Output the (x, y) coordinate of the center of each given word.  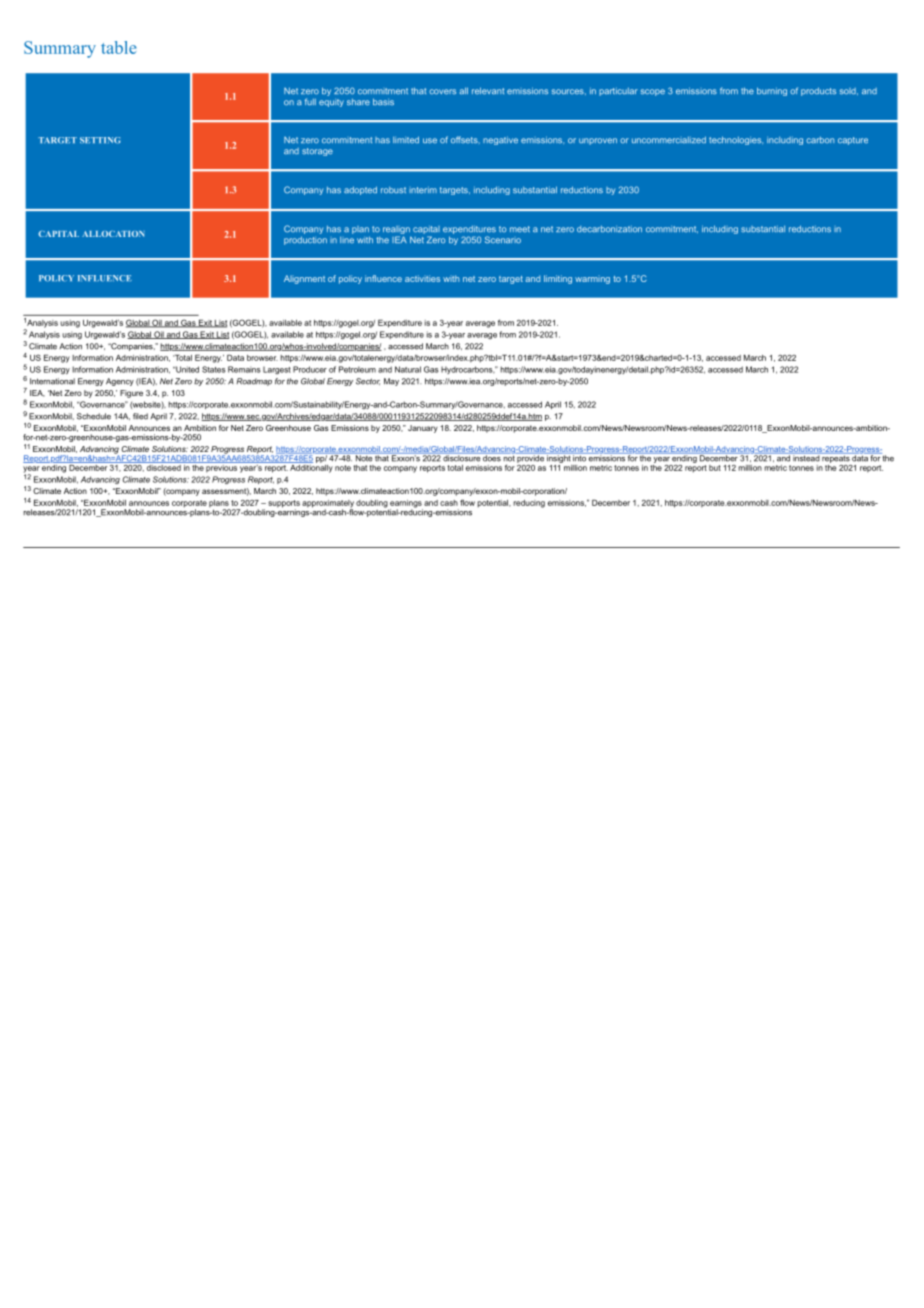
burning (772, 91)
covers (442, 92)
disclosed (164, 466)
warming (592, 280)
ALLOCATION (113, 234)
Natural (408, 369)
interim (423, 190)
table (119, 47)
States (214, 369)
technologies (736, 140)
